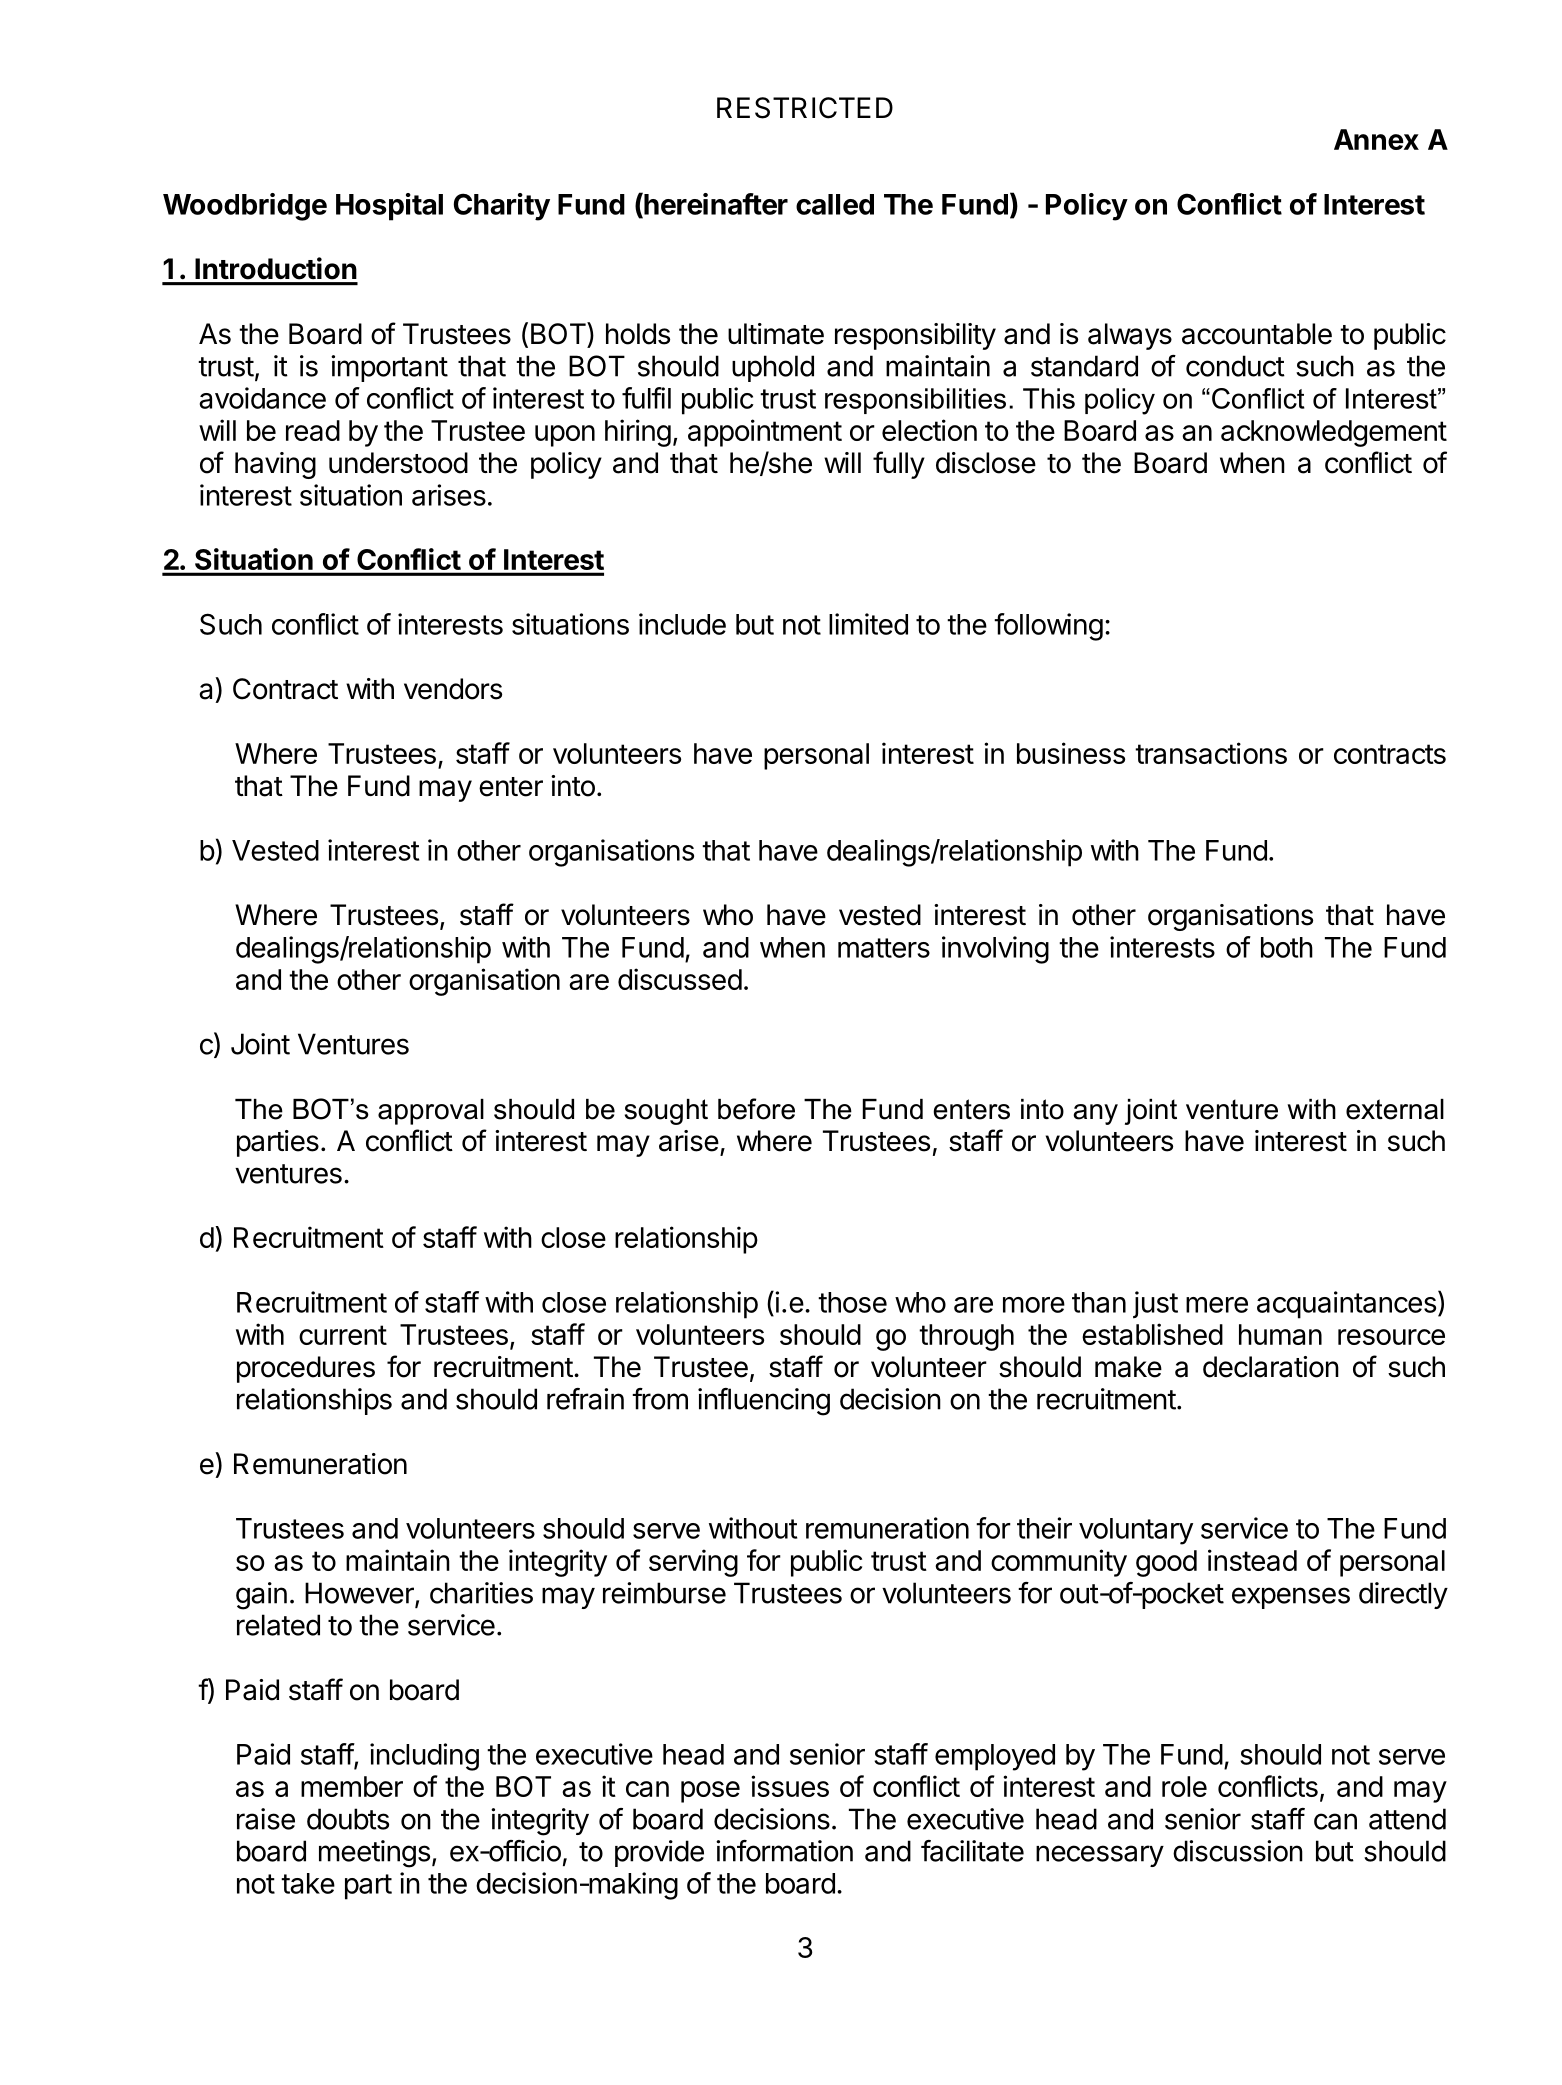  I want to click on matters, so click(884, 948).
